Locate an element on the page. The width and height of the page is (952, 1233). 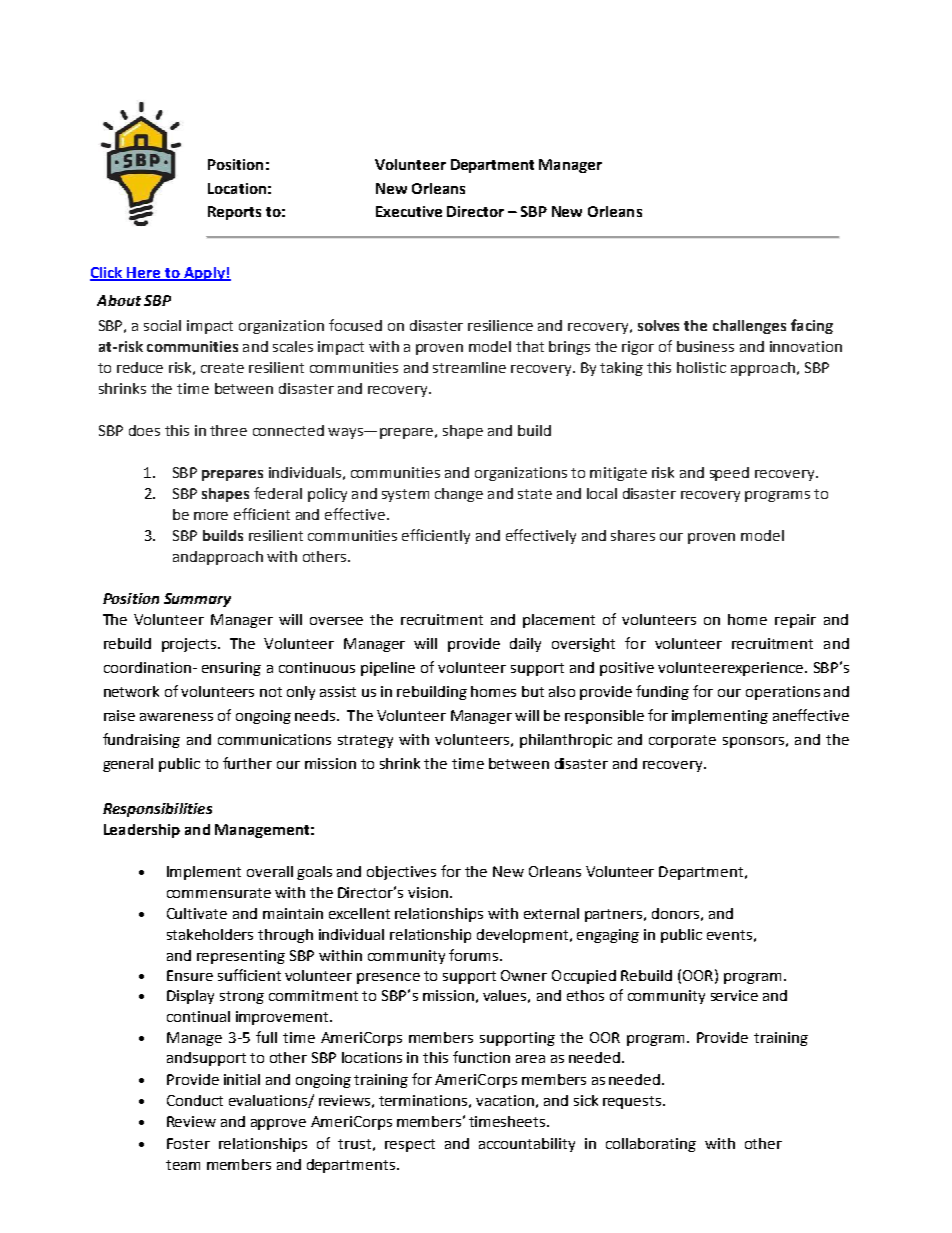
Foster is located at coordinates (188, 1143).
